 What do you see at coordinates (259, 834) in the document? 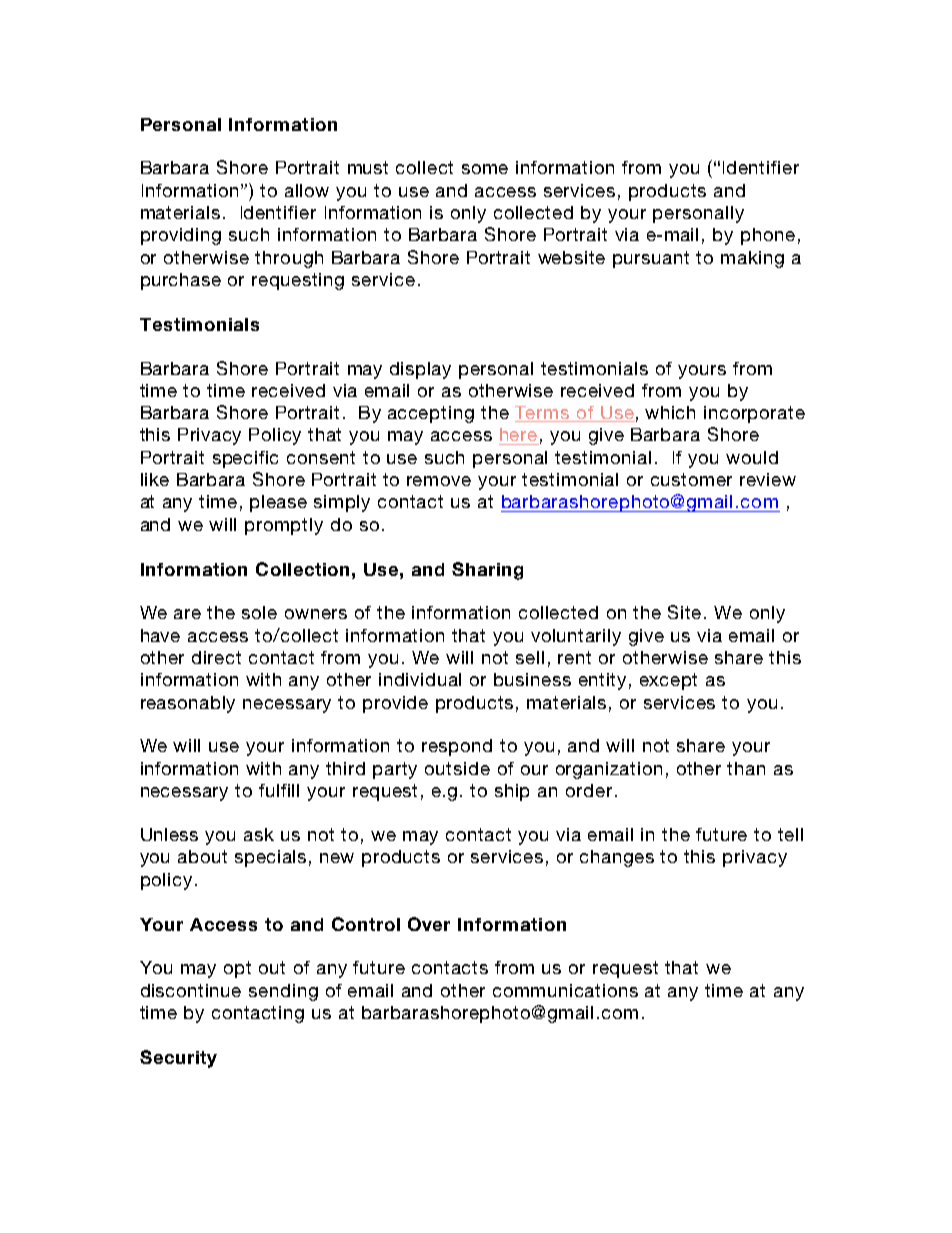
I see `ask` at bounding box center [259, 834].
